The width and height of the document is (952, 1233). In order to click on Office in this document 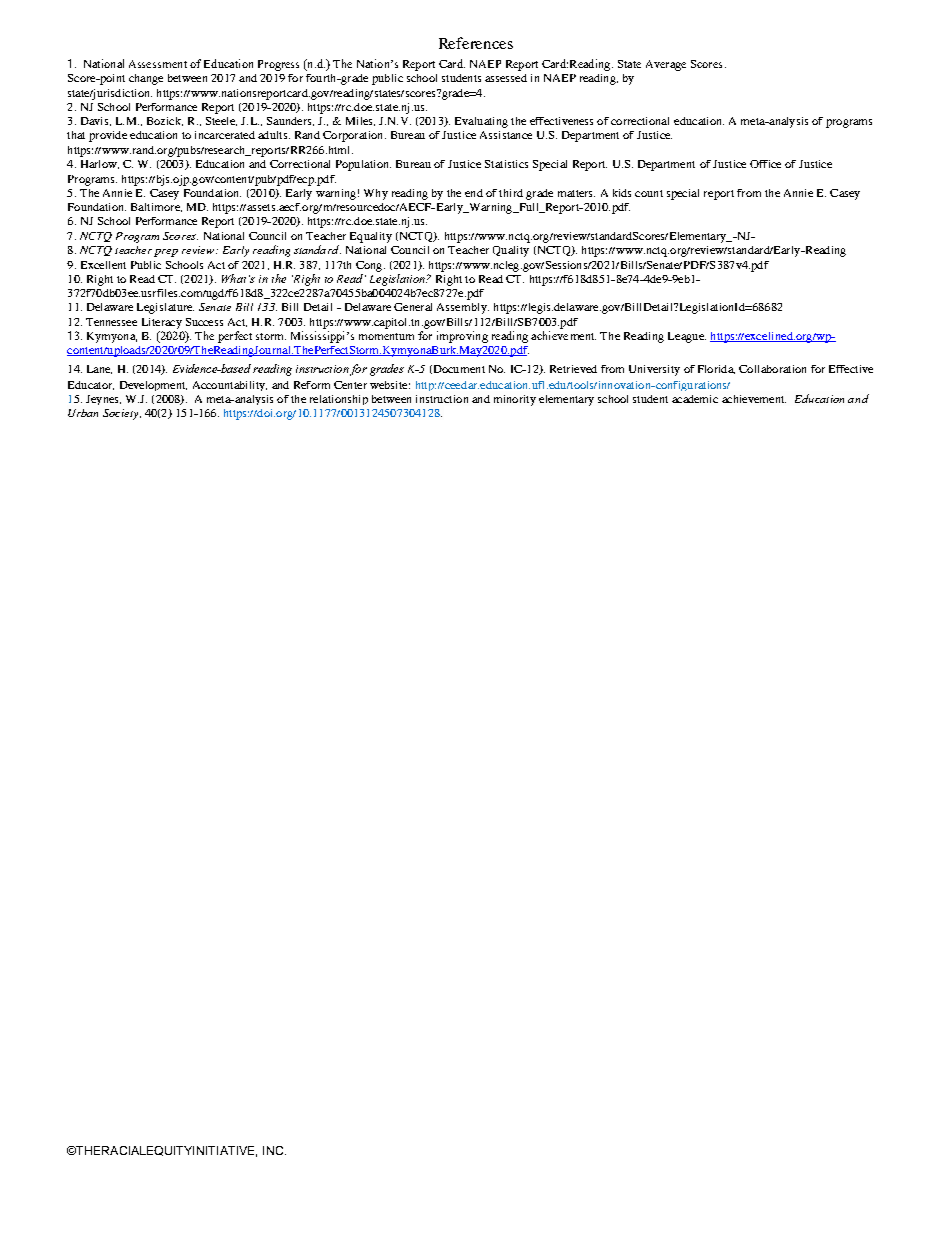, I will do `click(765, 164)`.
